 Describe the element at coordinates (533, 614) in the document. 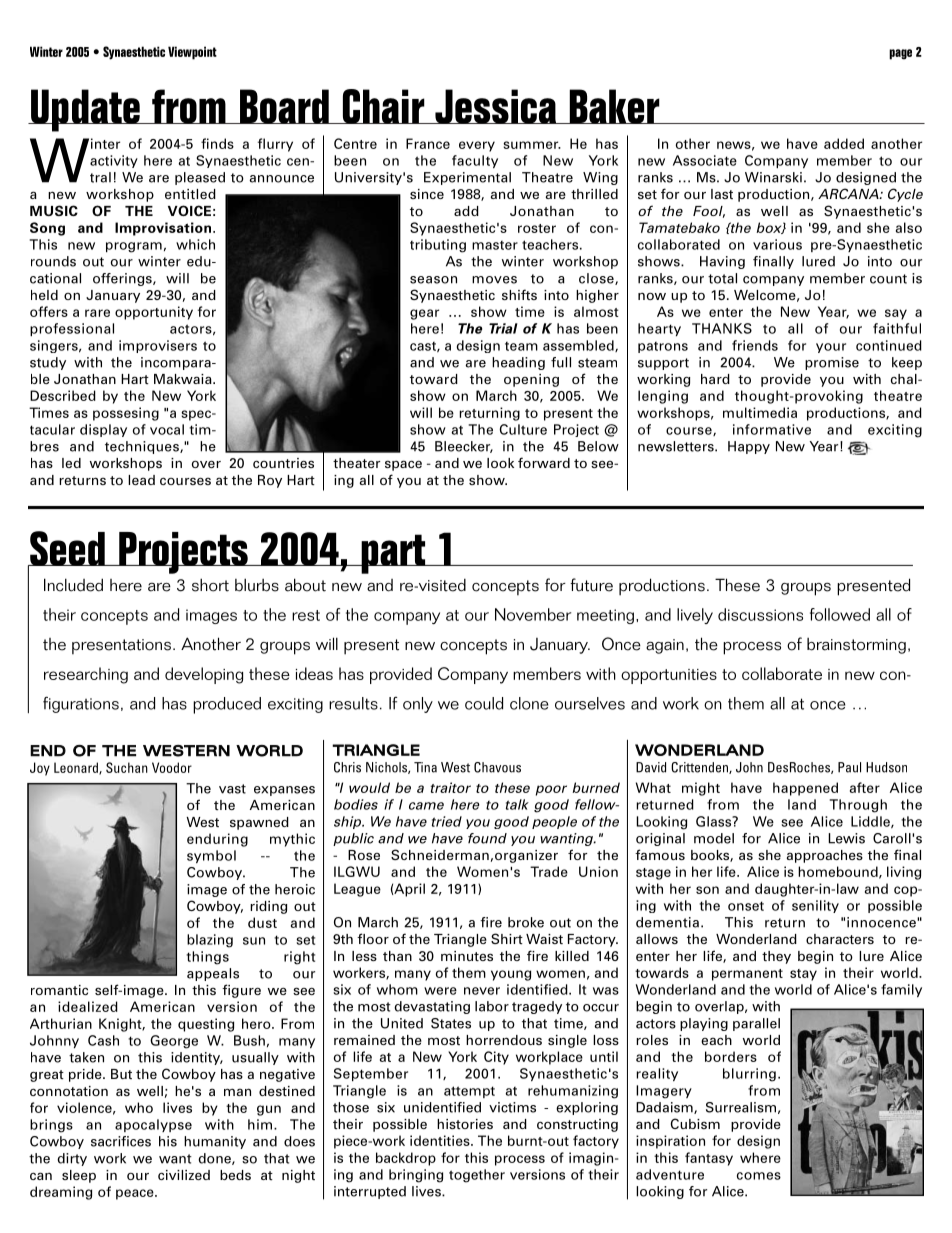

I see `November` at that location.
